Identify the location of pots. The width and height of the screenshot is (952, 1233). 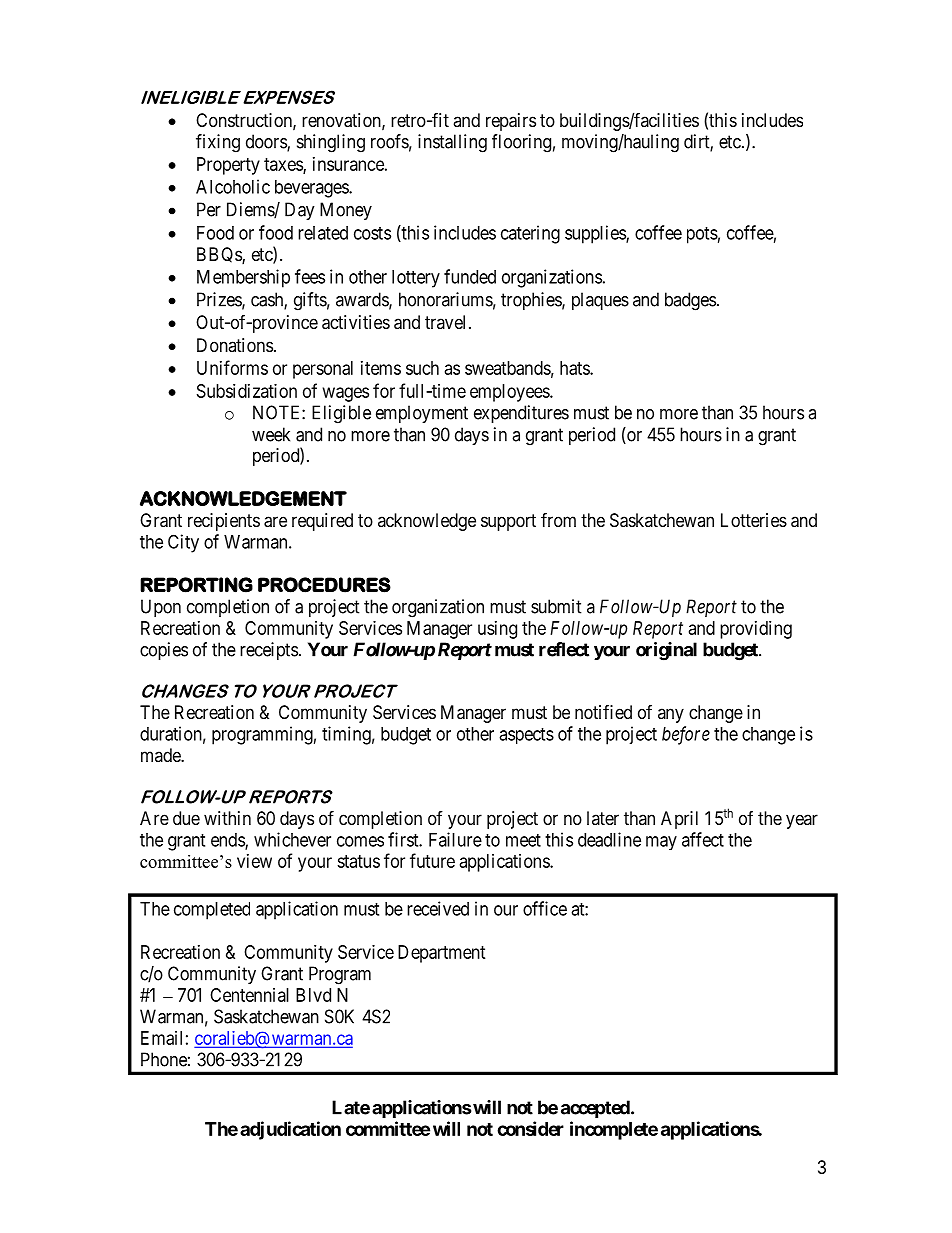
(702, 235).
